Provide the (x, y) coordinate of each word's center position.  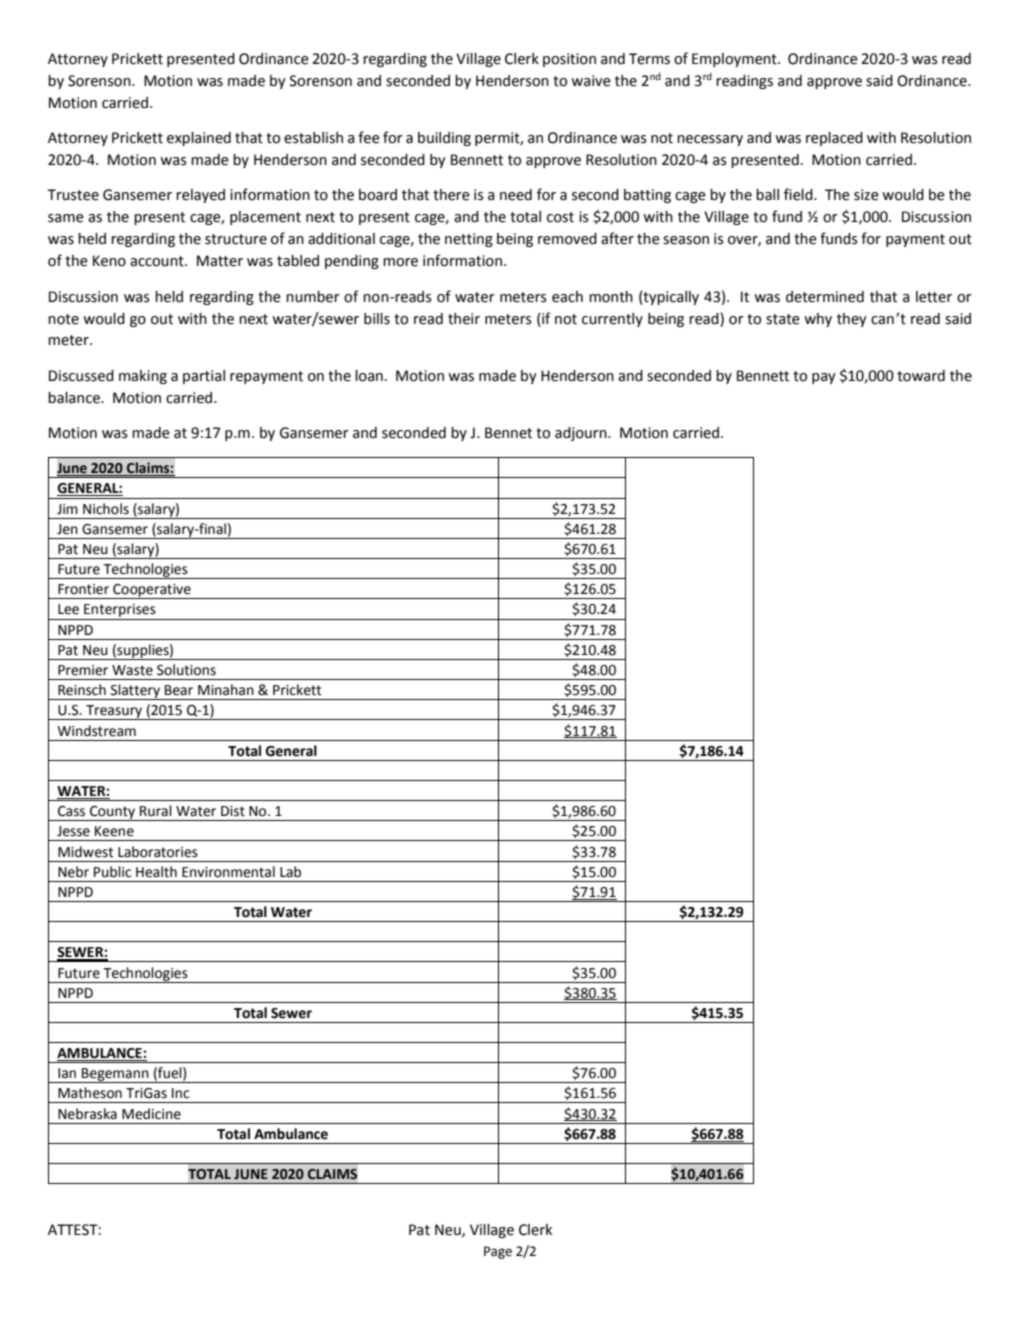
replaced (834, 139)
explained (199, 139)
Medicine (151, 1114)
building (444, 139)
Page (498, 1252)
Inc (181, 1093)
